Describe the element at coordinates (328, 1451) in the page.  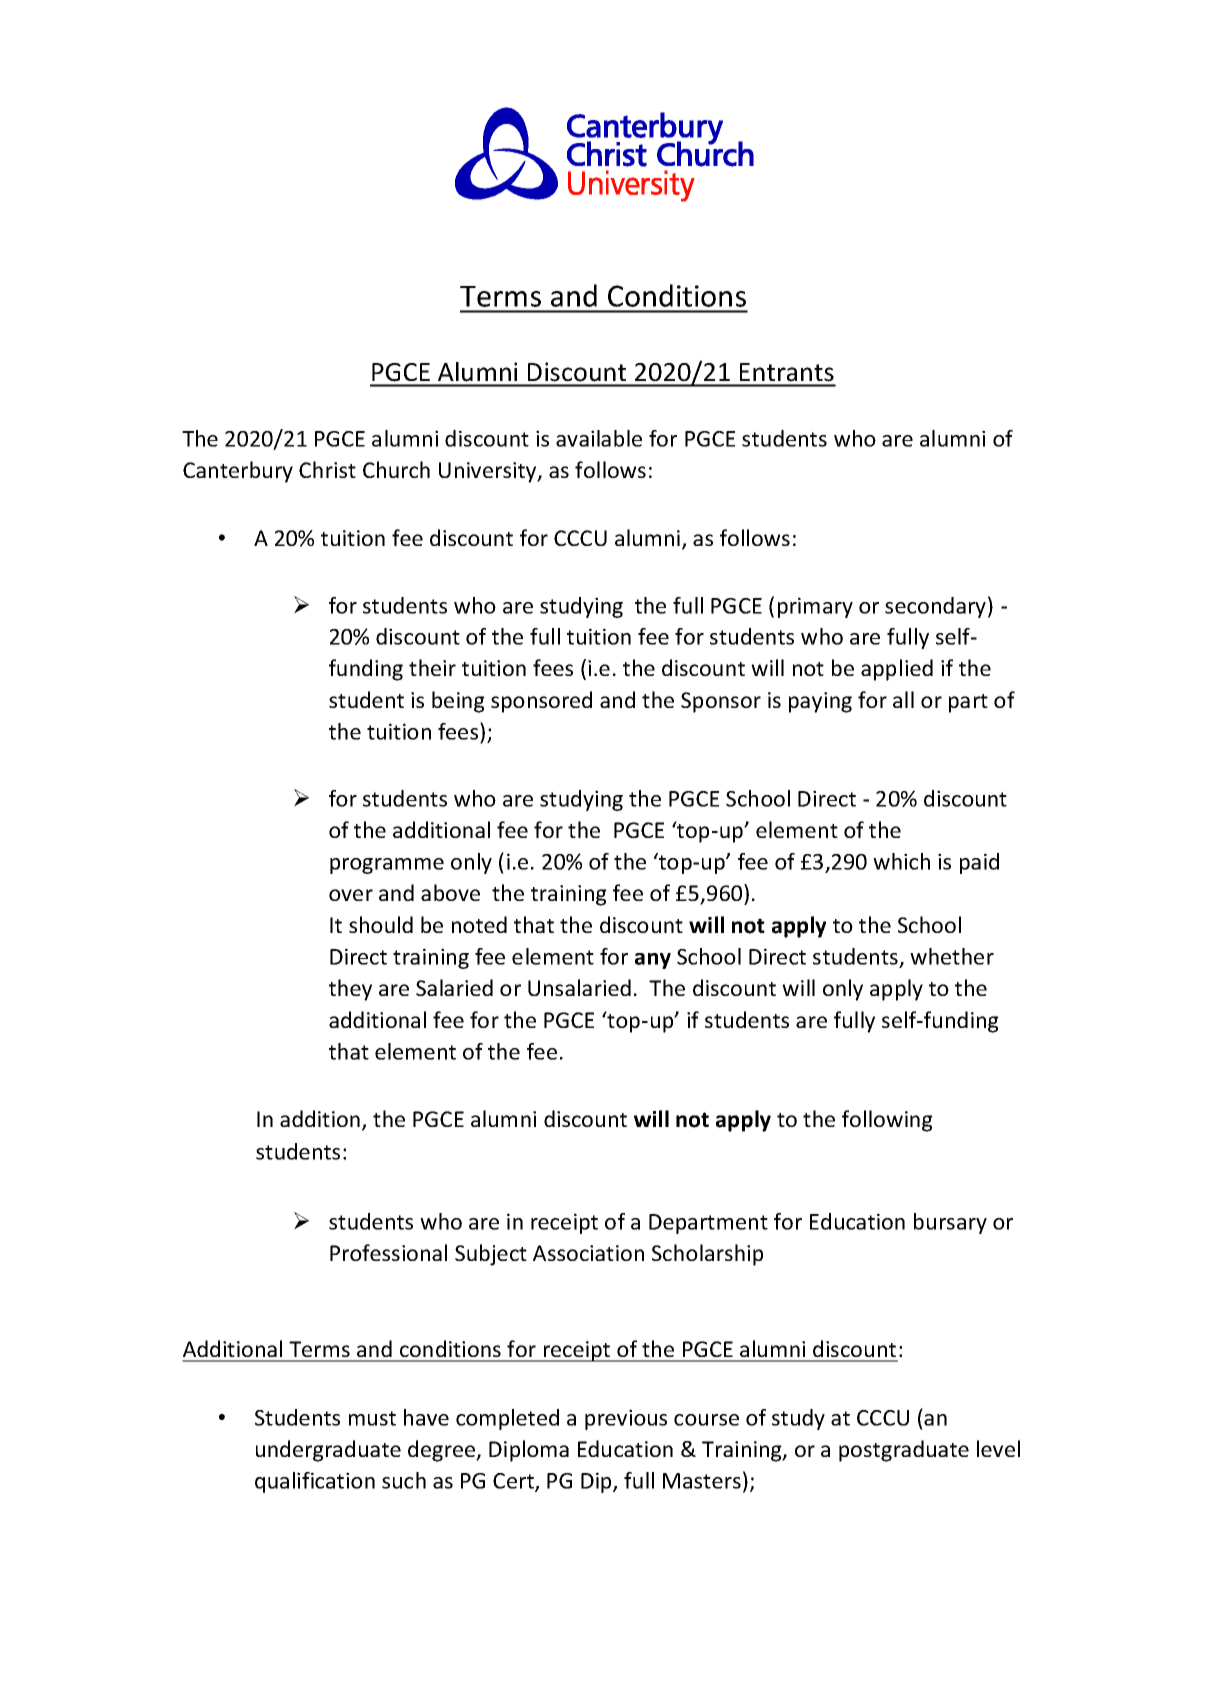
I see `undergraduate` at that location.
